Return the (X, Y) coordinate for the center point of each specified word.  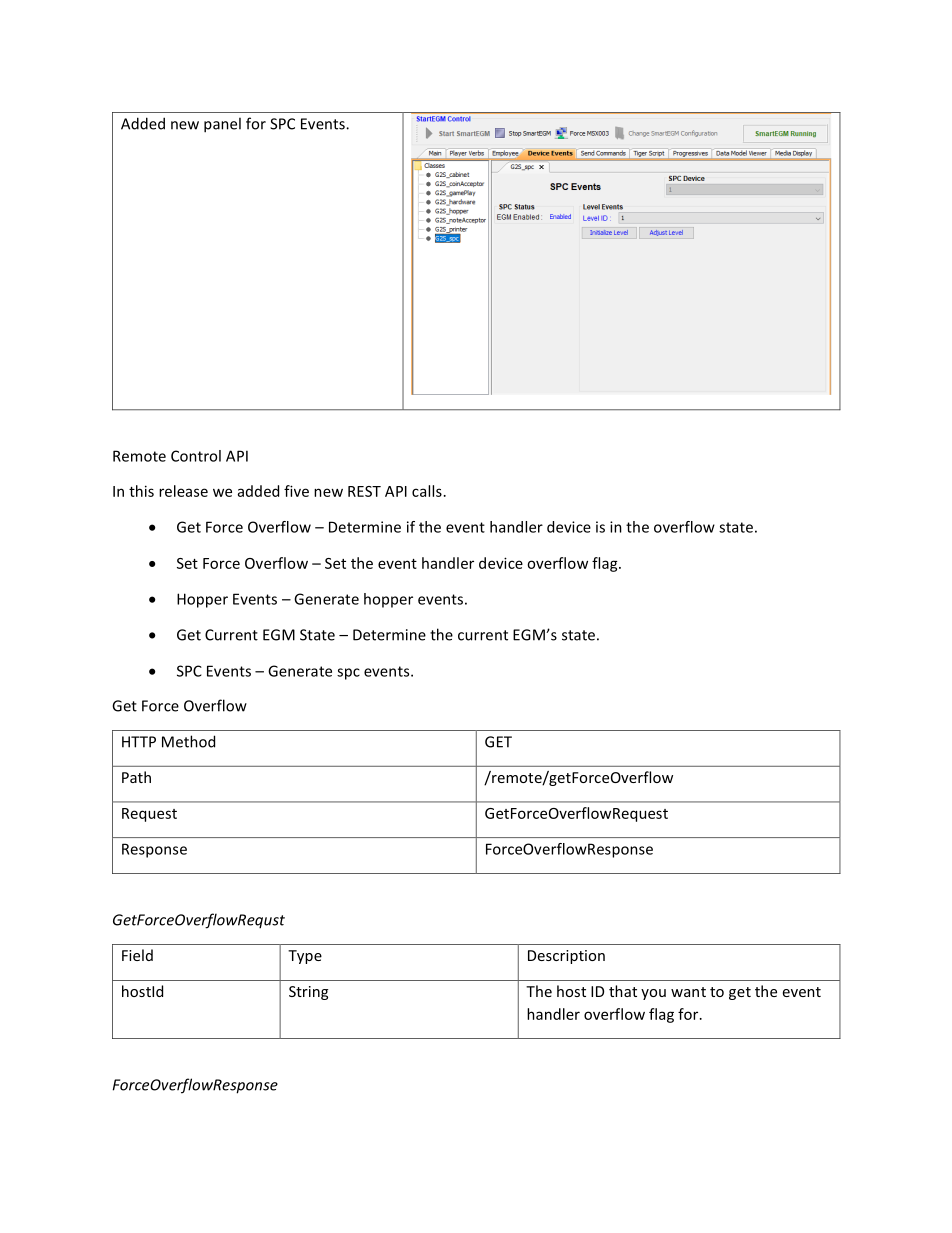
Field (137, 955)
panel (222, 125)
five (296, 491)
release (183, 491)
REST (364, 491)
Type (305, 957)
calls (427, 491)
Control (196, 456)
